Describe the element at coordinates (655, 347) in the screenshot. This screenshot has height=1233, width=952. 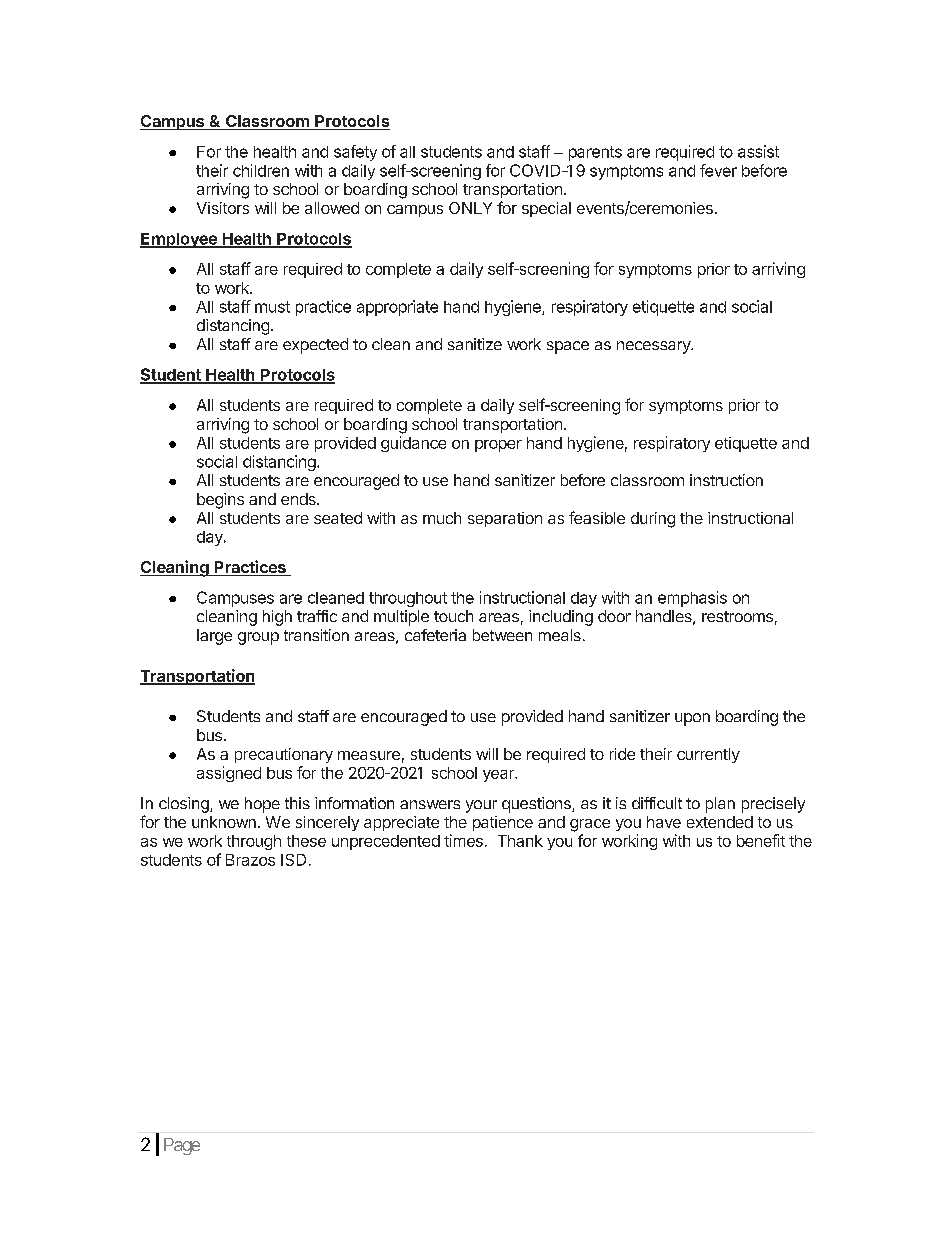
I see `necessary` at that location.
